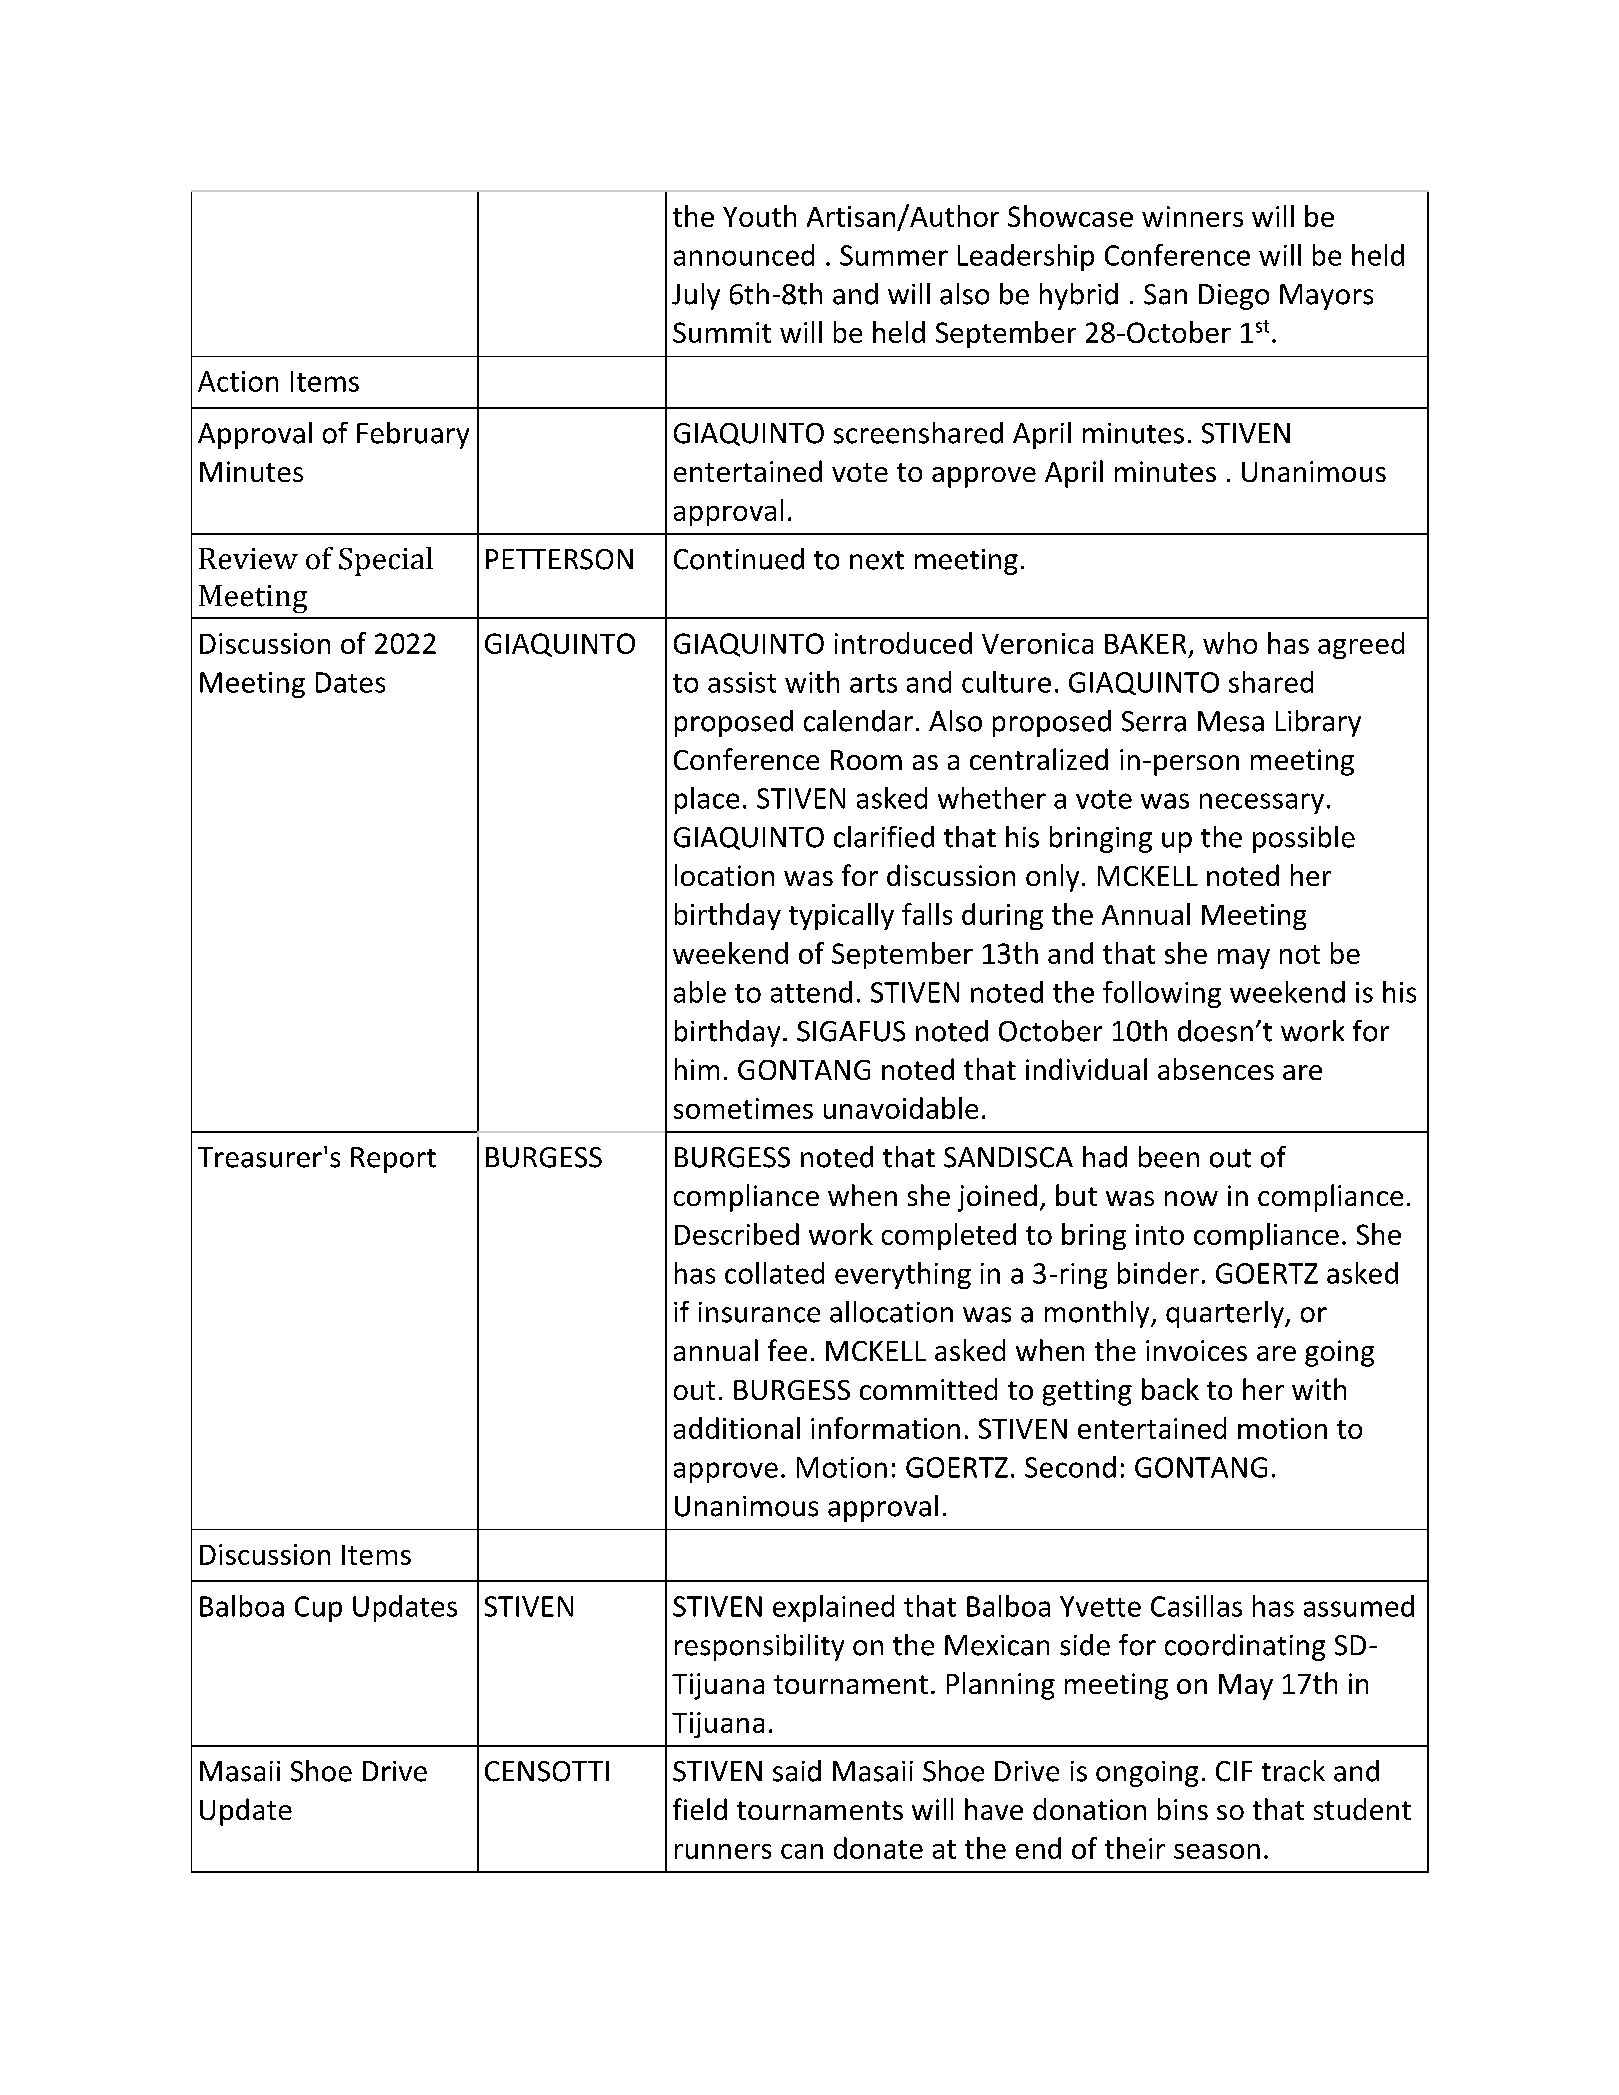  What do you see at coordinates (811, 992) in the document?
I see `attend` at bounding box center [811, 992].
